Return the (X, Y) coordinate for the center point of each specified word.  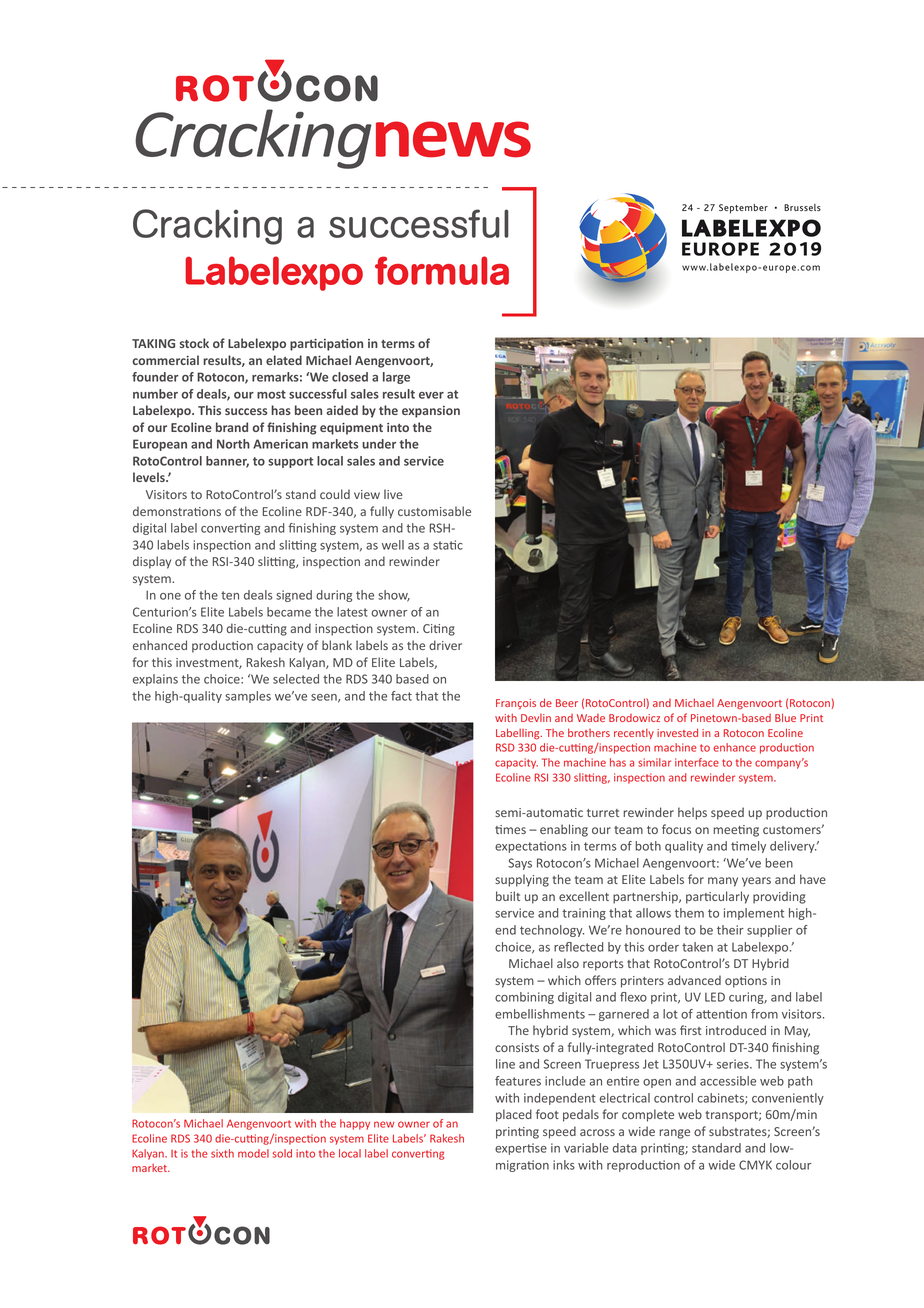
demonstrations (177, 511)
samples (248, 697)
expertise (521, 1149)
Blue (785, 717)
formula (442, 270)
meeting (736, 831)
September (743, 209)
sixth (222, 1153)
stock (194, 343)
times (510, 829)
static (448, 545)
